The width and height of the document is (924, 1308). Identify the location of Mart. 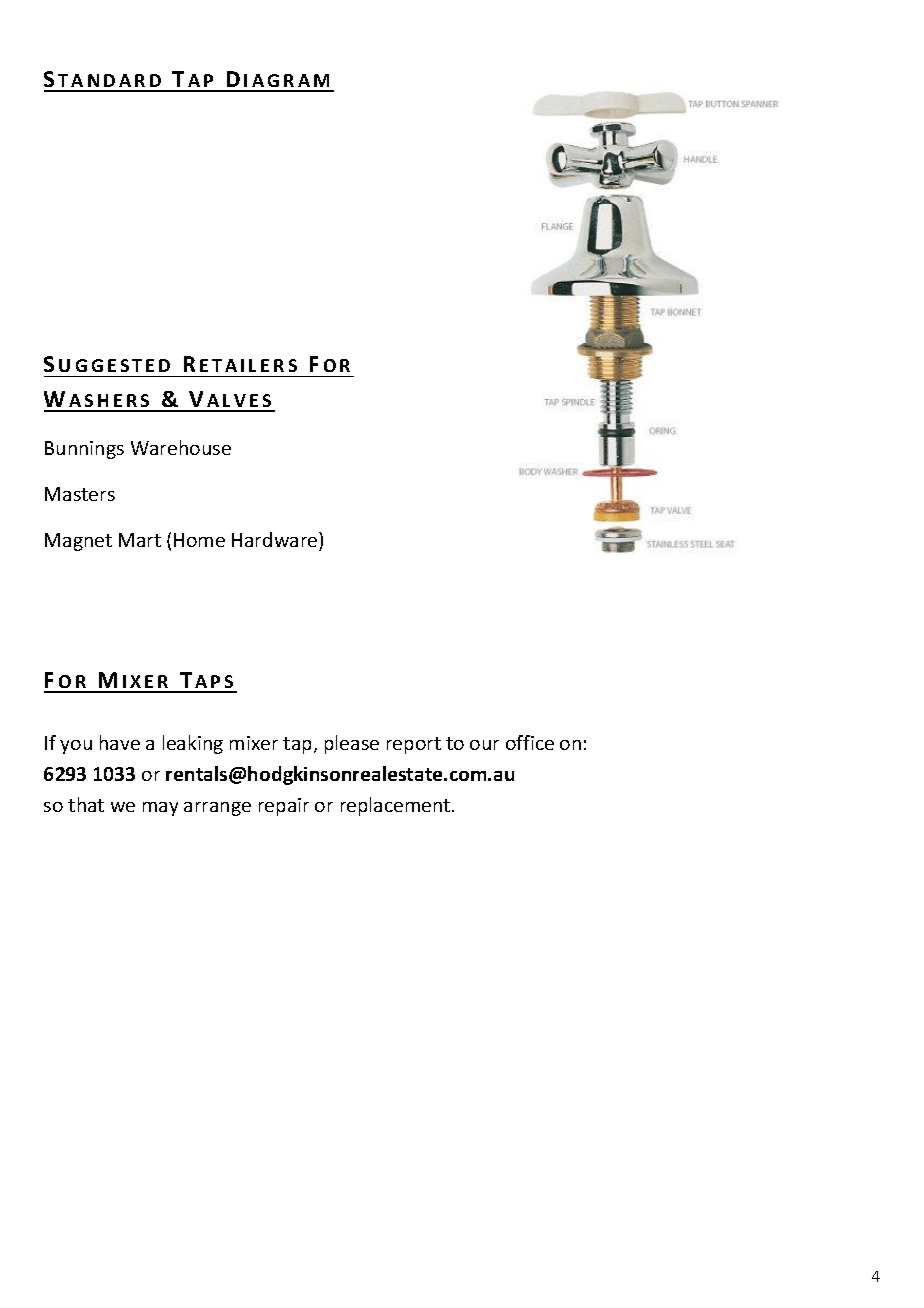
(140, 540).
